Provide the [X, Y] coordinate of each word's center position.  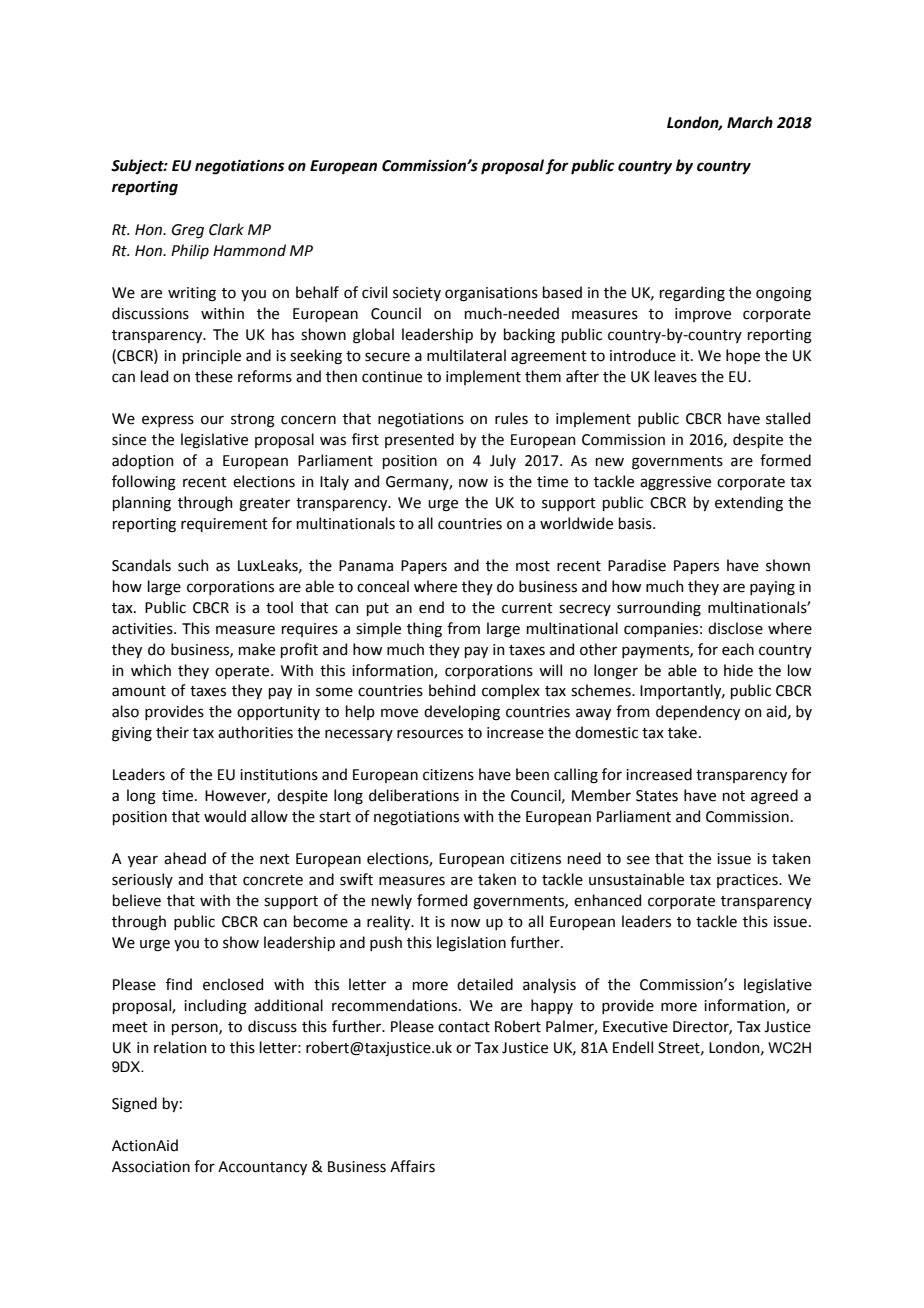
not [734, 796]
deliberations [414, 795]
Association [151, 1167]
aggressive [675, 483]
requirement [224, 525]
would [225, 816]
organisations [491, 294]
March [750, 122]
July [503, 461]
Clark [226, 229]
